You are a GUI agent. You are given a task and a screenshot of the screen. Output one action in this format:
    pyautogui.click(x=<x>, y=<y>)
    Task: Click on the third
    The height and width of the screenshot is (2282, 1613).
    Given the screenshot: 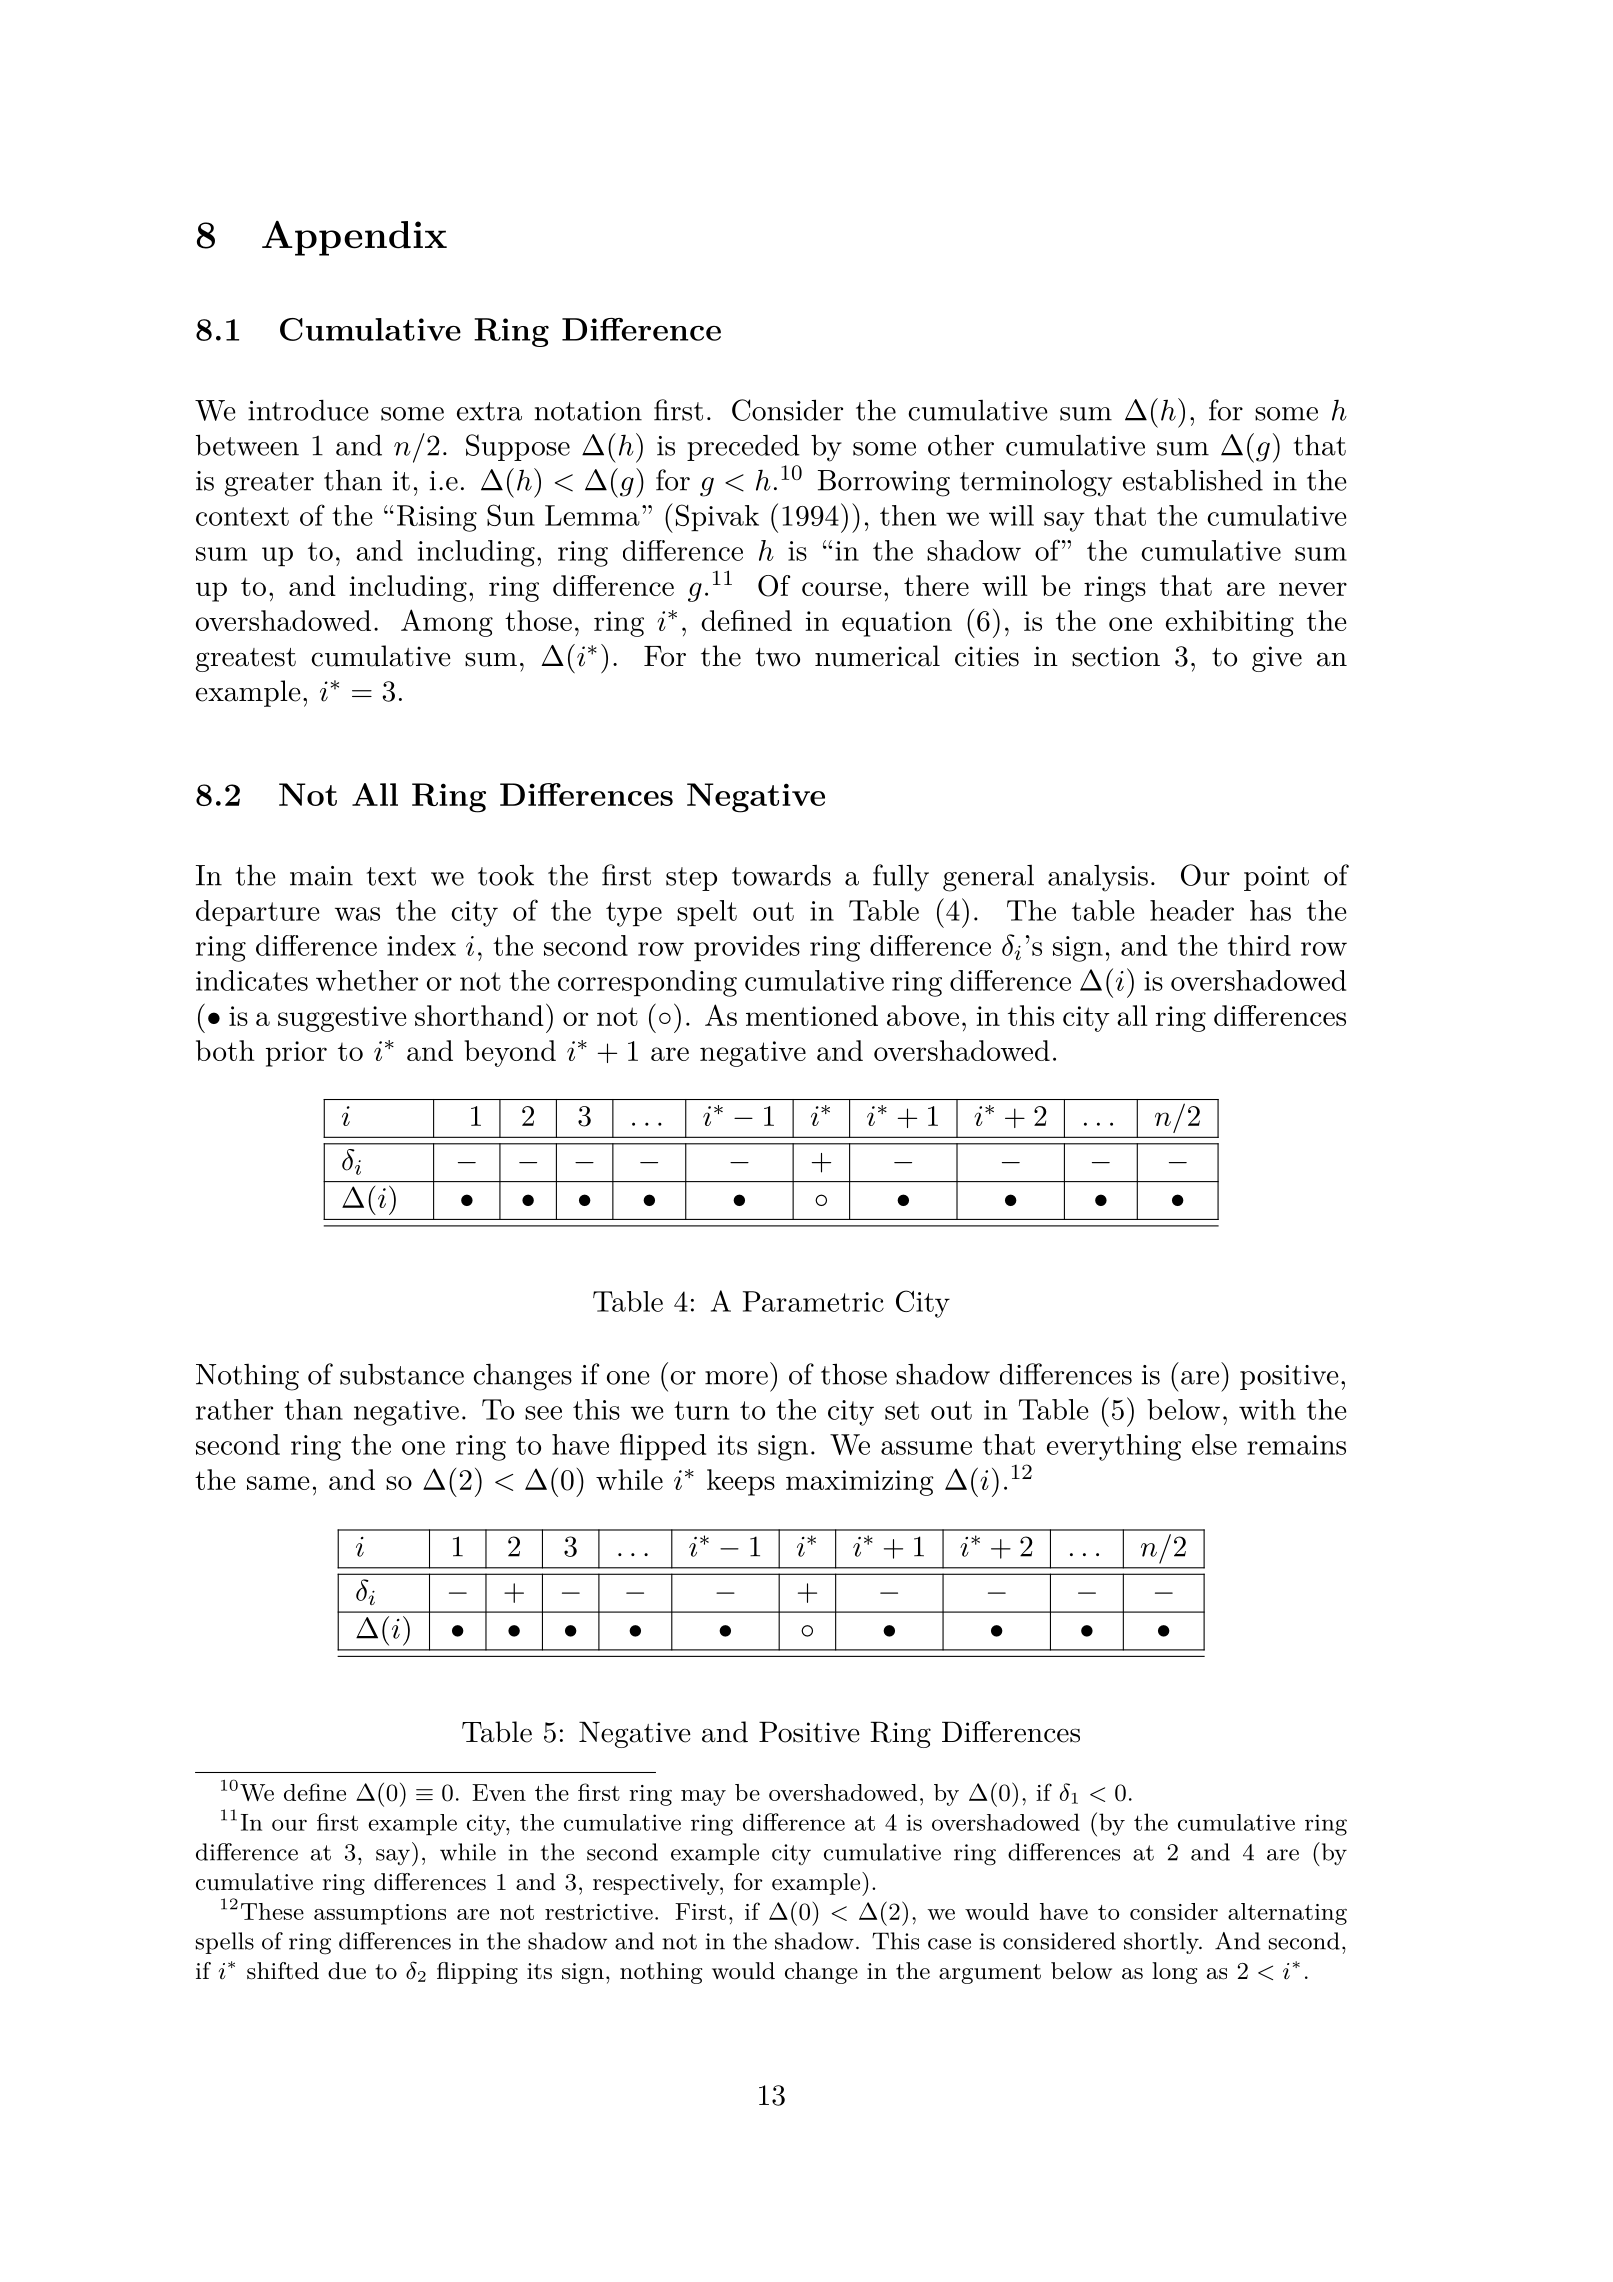 What is the action you would take?
    pyautogui.click(x=1259, y=945)
